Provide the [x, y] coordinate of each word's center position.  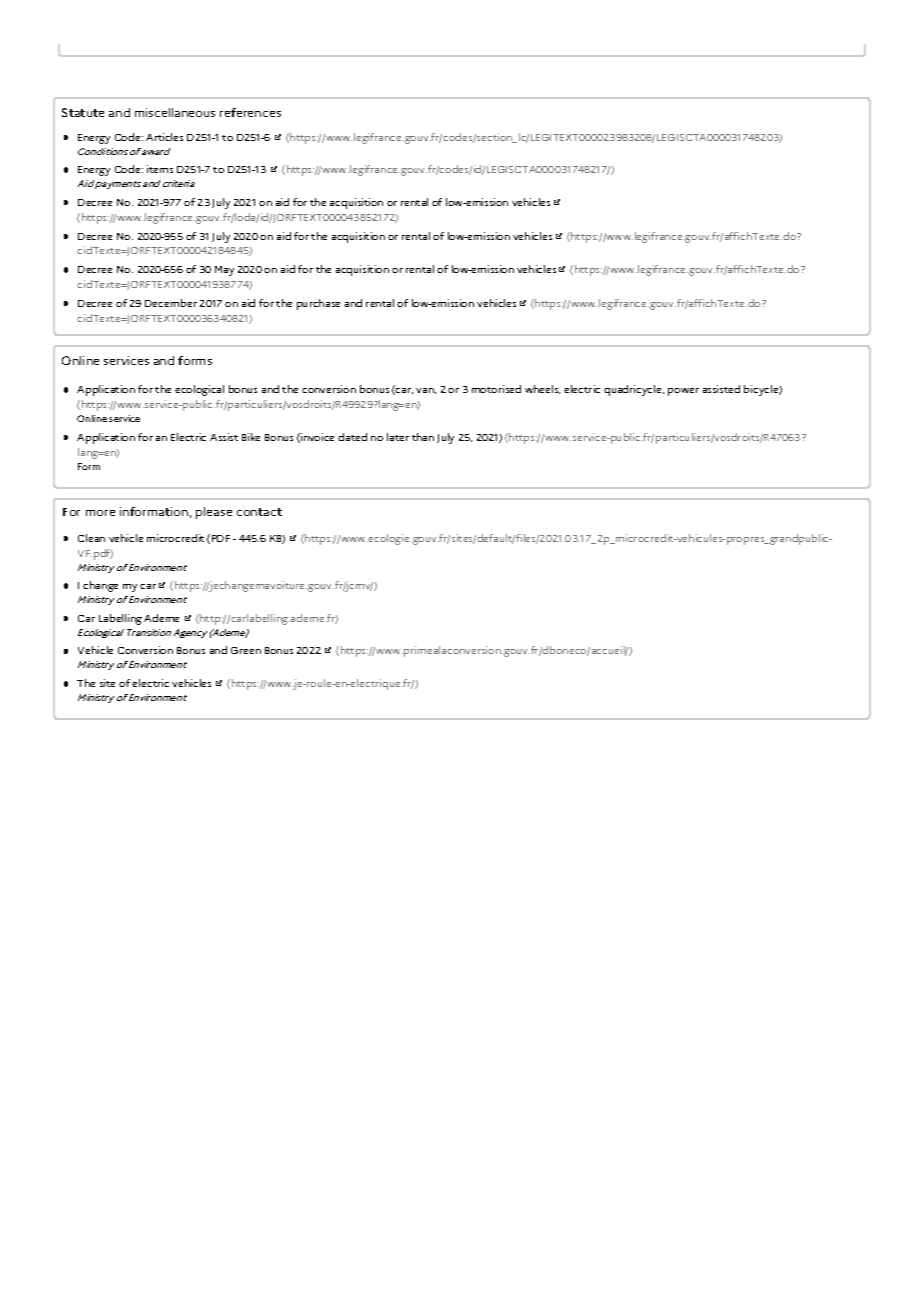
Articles [164, 137]
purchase [318, 304]
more [100, 513]
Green [246, 650]
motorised [496, 389]
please [214, 513]
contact [259, 512]
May [224, 271]
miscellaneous [175, 112]
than [423, 437]
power [683, 392]
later [398, 437]
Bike [251, 437]
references [250, 112]
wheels [542, 389]
